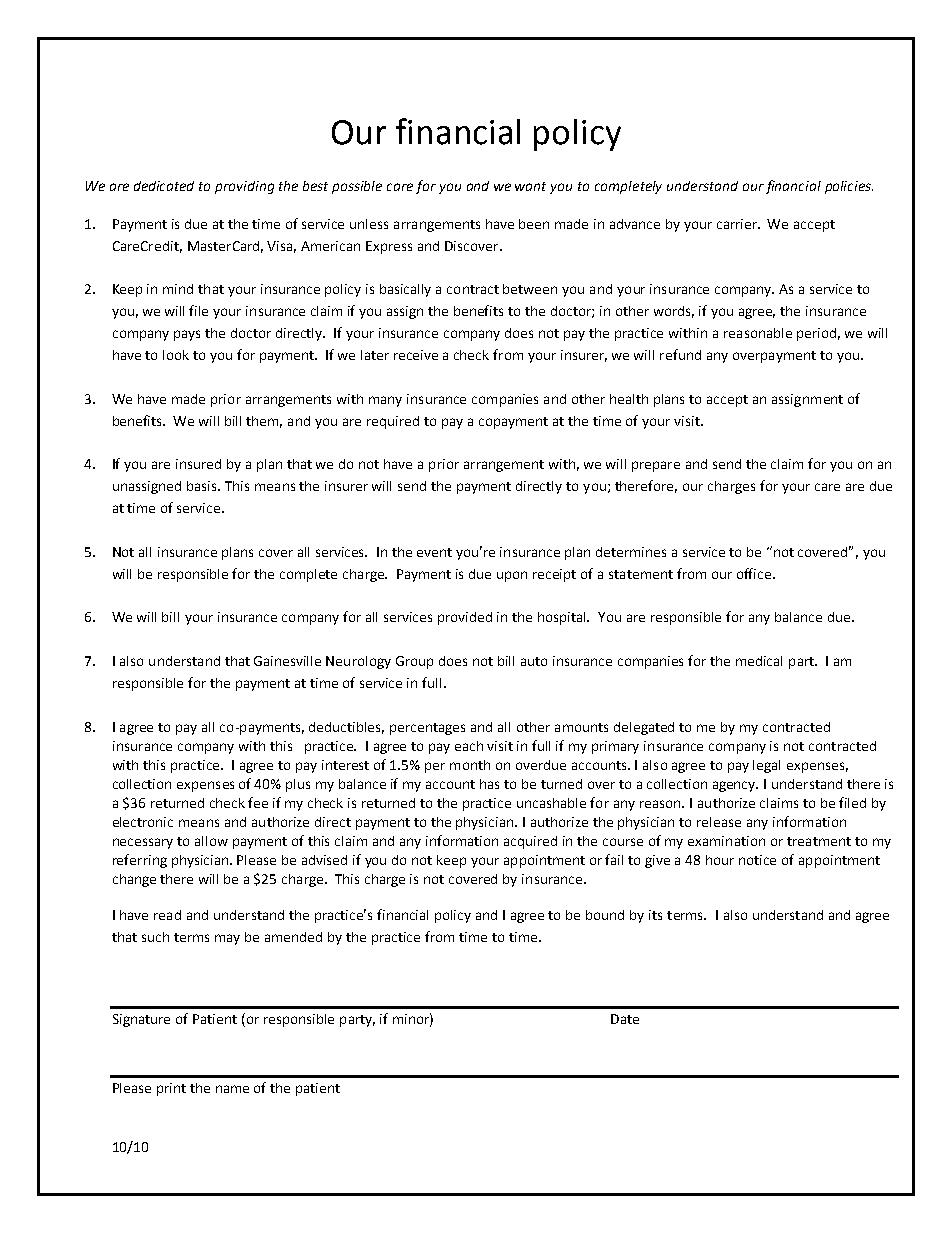 The image size is (952, 1233). Describe the element at coordinates (757, 860) in the screenshot. I see `notice` at that location.
